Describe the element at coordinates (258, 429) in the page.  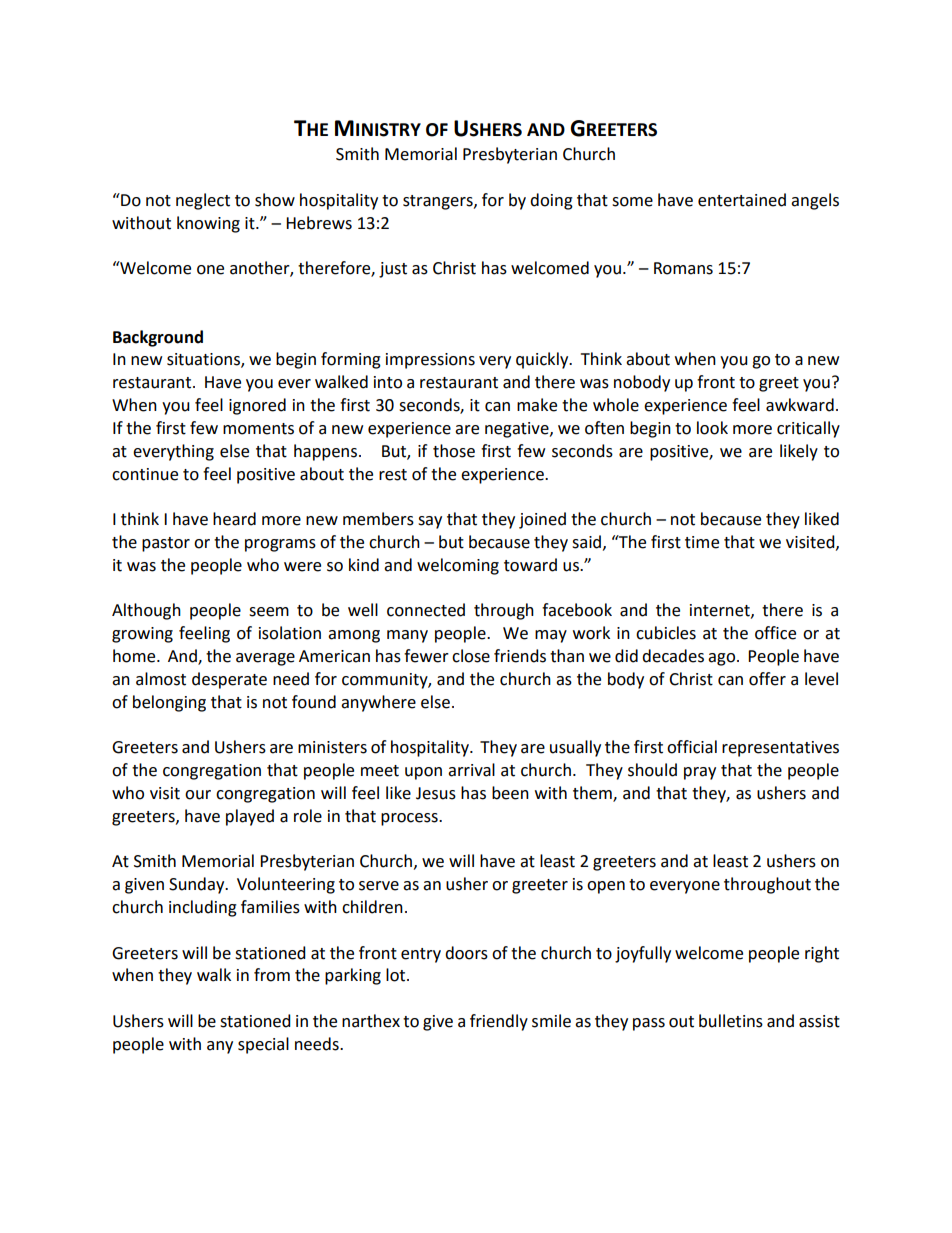
I see `moments` at that location.
